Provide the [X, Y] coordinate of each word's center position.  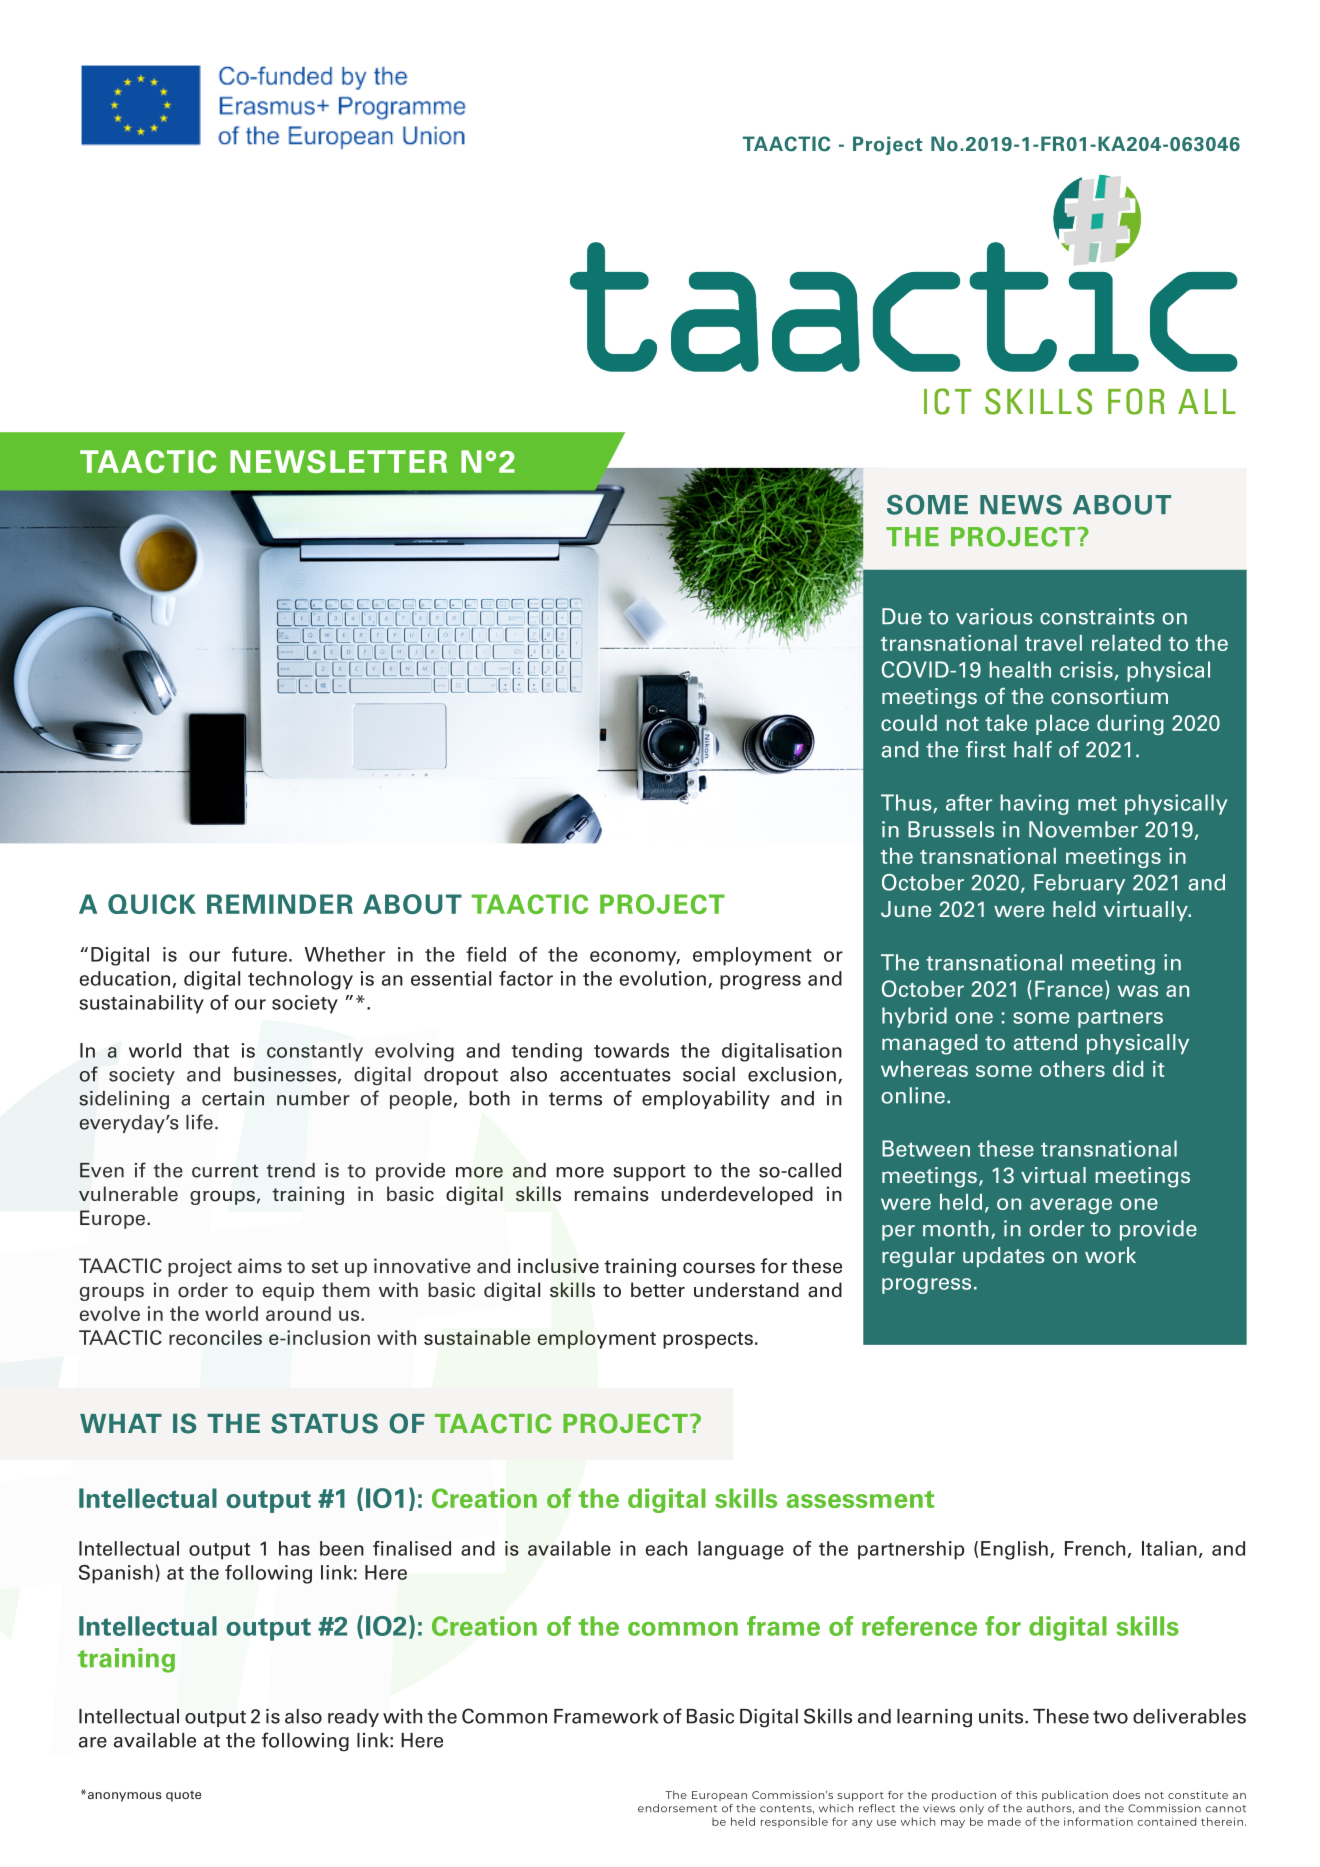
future [259, 954]
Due [902, 616]
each [666, 1548]
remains [611, 1194]
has [294, 1548]
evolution [663, 978]
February [1079, 884]
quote [183, 1796]
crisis [1086, 669]
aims [260, 1266]
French [1095, 1548]
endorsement [677, 1808]
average [1071, 1206]
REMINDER [280, 904]
